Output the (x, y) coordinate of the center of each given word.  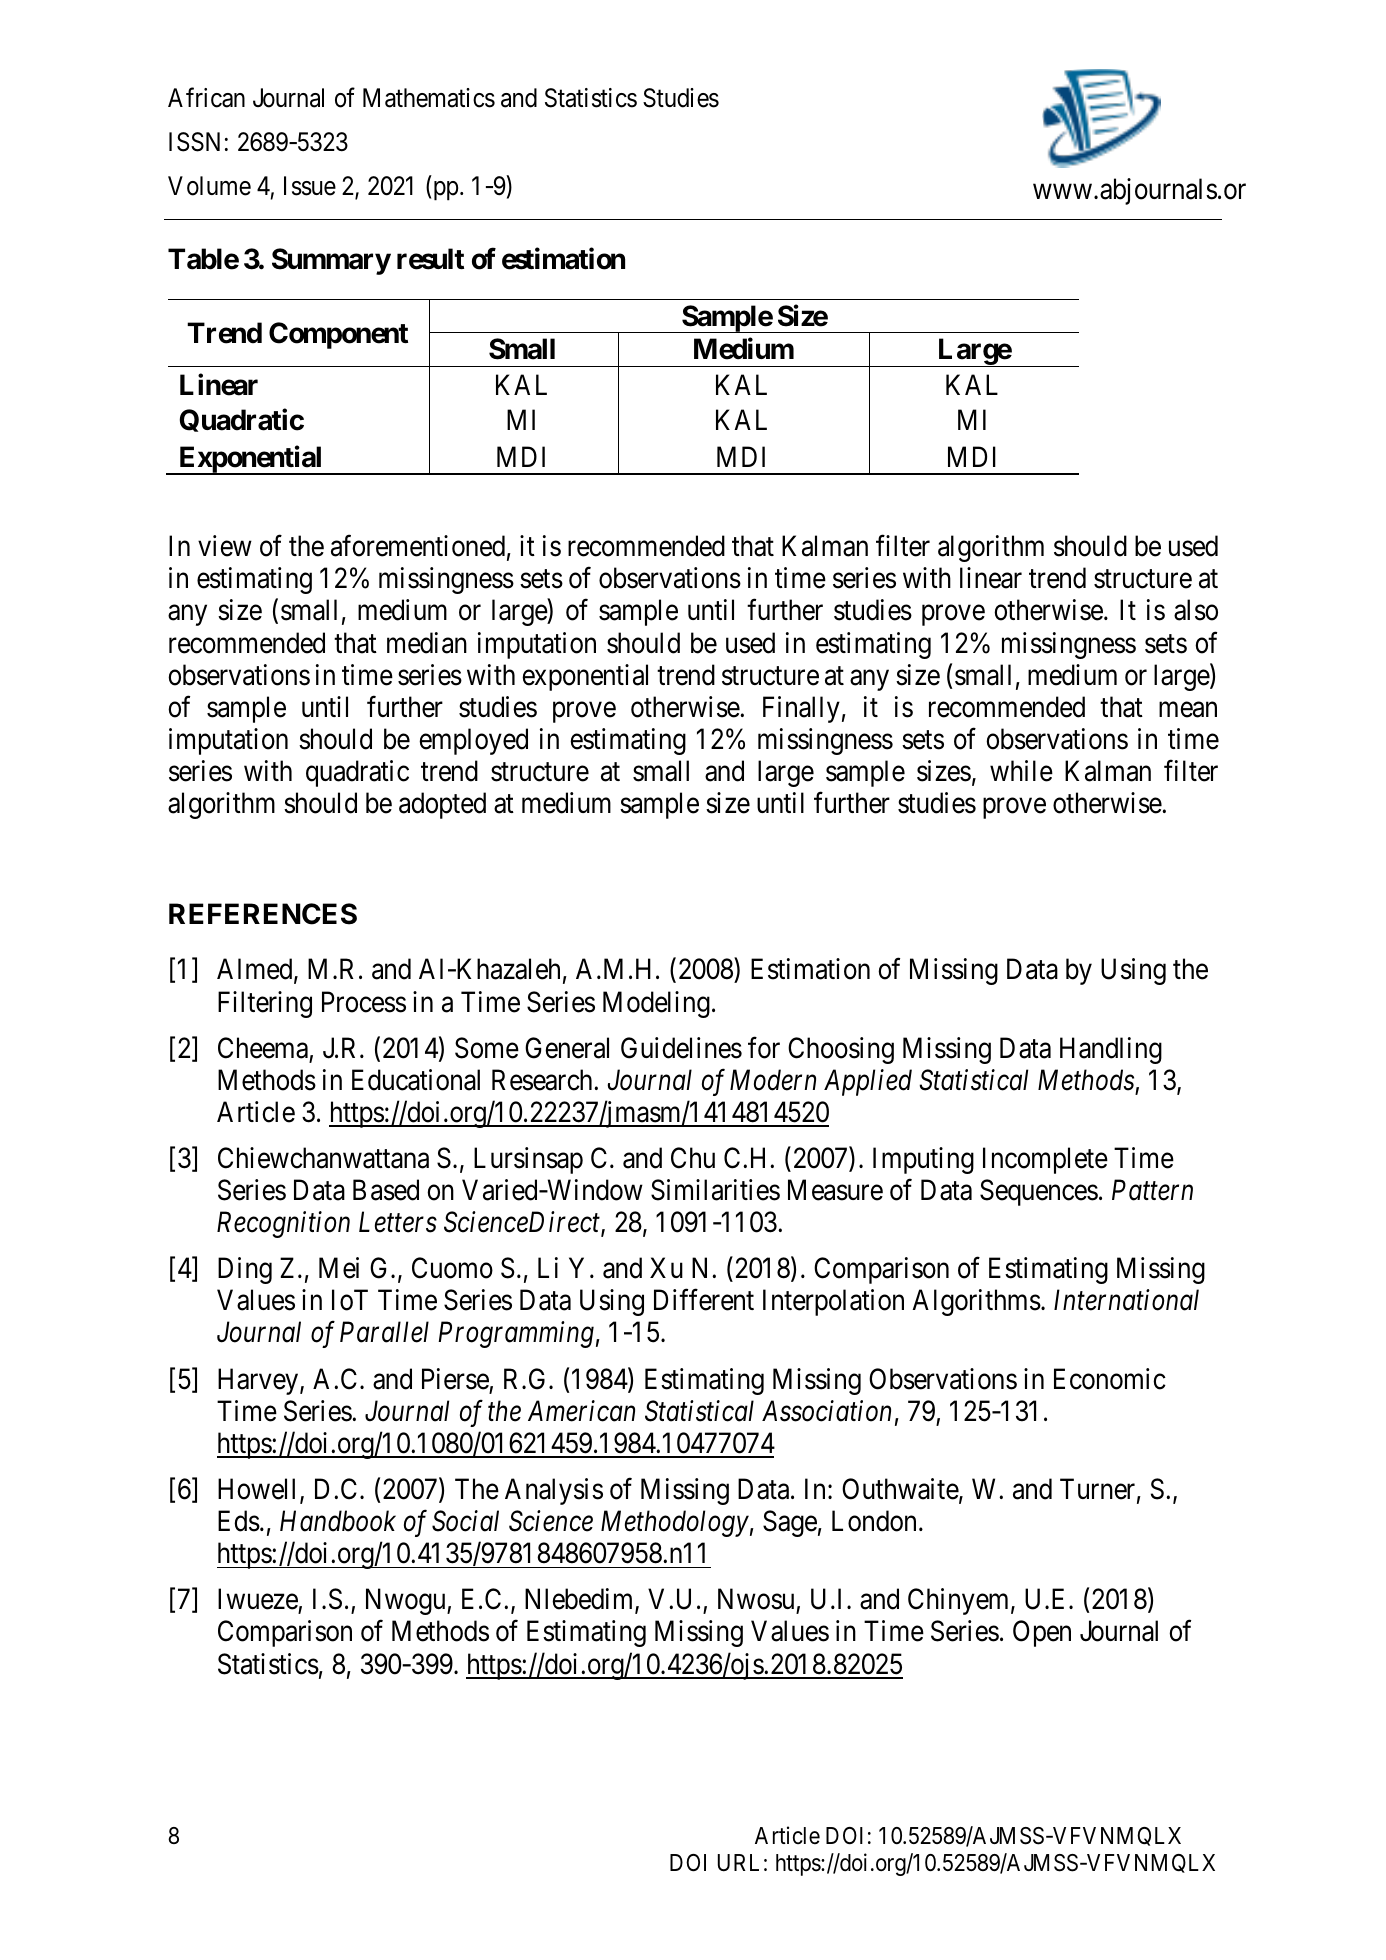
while (1021, 771)
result (430, 259)
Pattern (1152, 1190)
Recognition (283, 1225)
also (1196, 610)
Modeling (656, 1004)
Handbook (338, 1521)
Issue (310, 186)
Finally (801, 709)
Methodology (675, 1523)
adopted (442, 805)
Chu (693, 1158)
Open (1042, 1634)
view (225, 546)
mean (1188, 710)
